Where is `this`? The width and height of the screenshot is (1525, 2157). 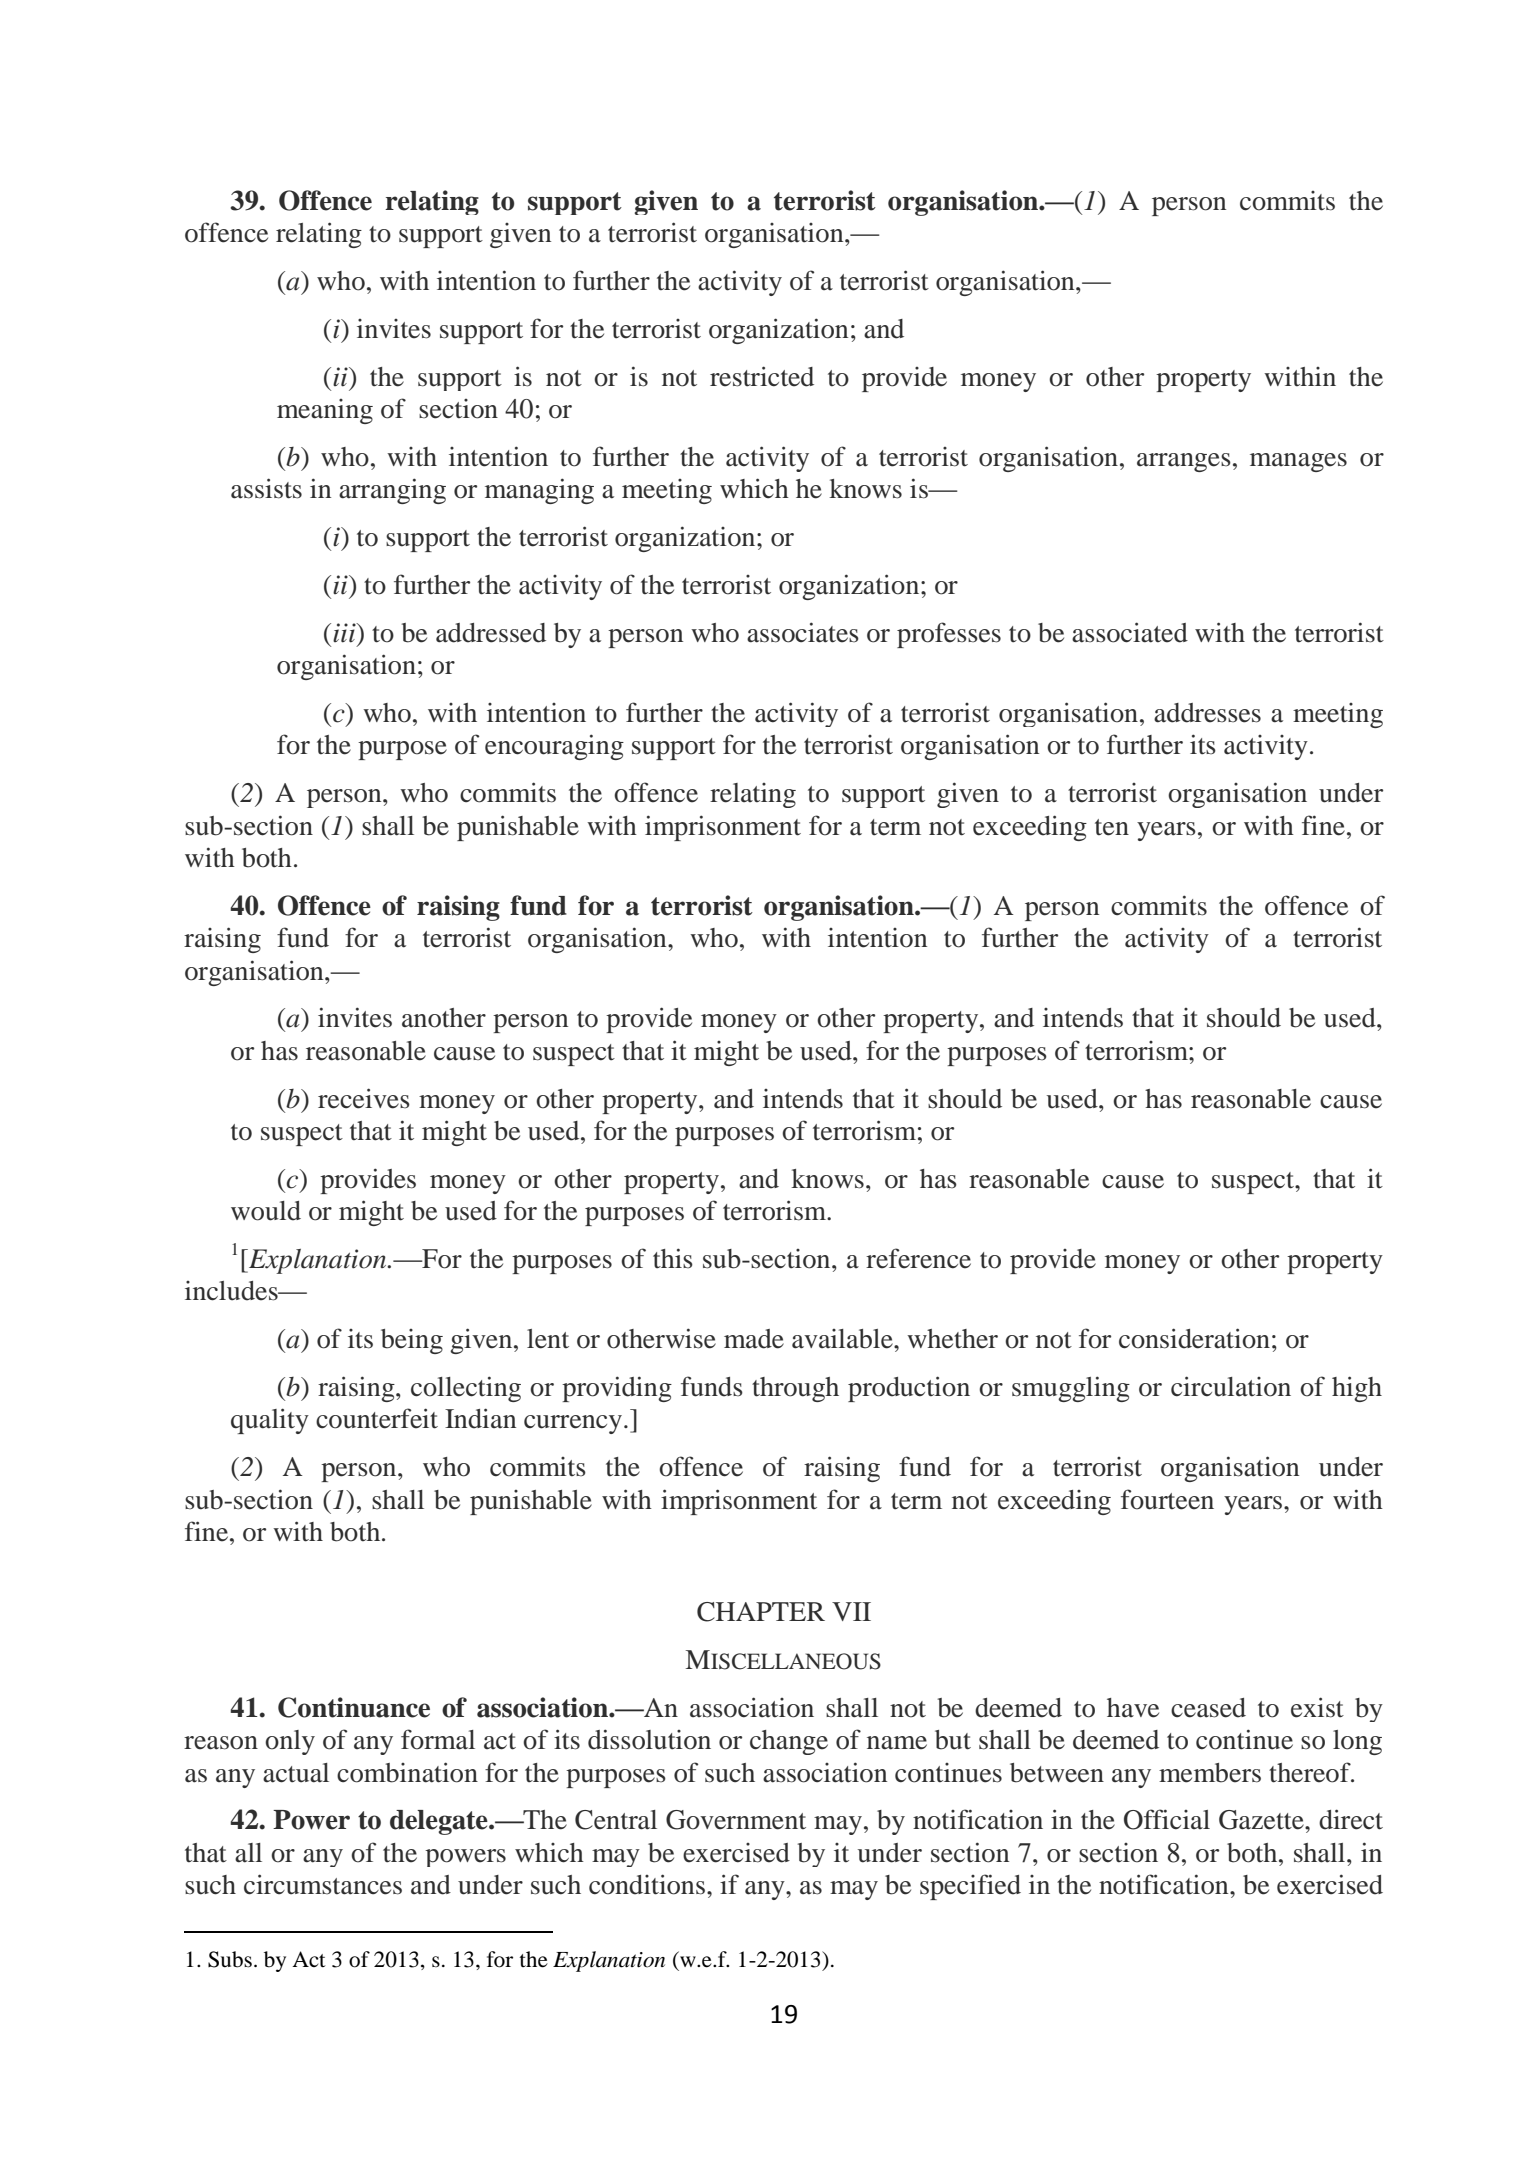
this is located at coordinates (673, 1258).
